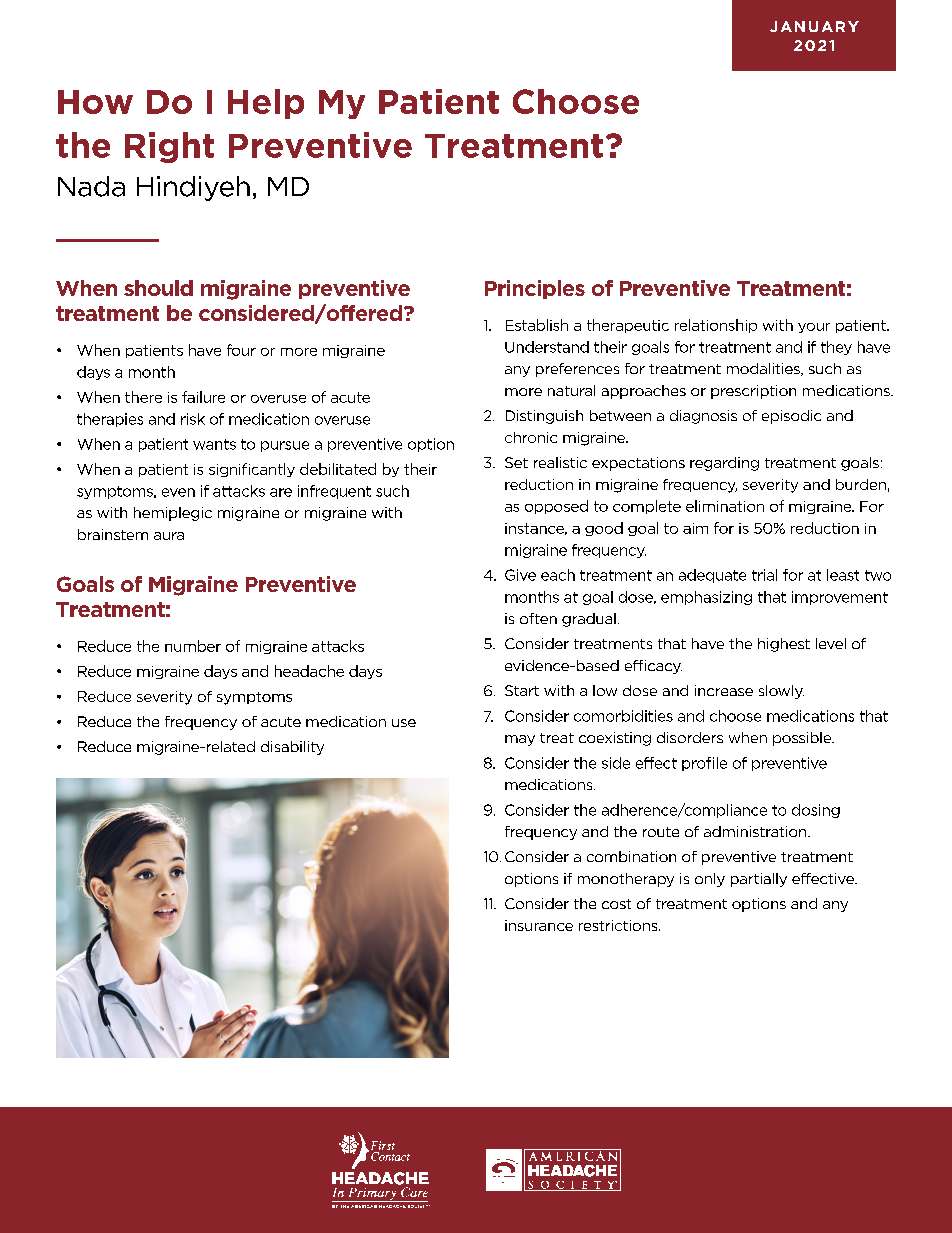 The image size is (952, 1233). Describe the element at coordinates (292, 748) in the page. I see `disability` at that location.
